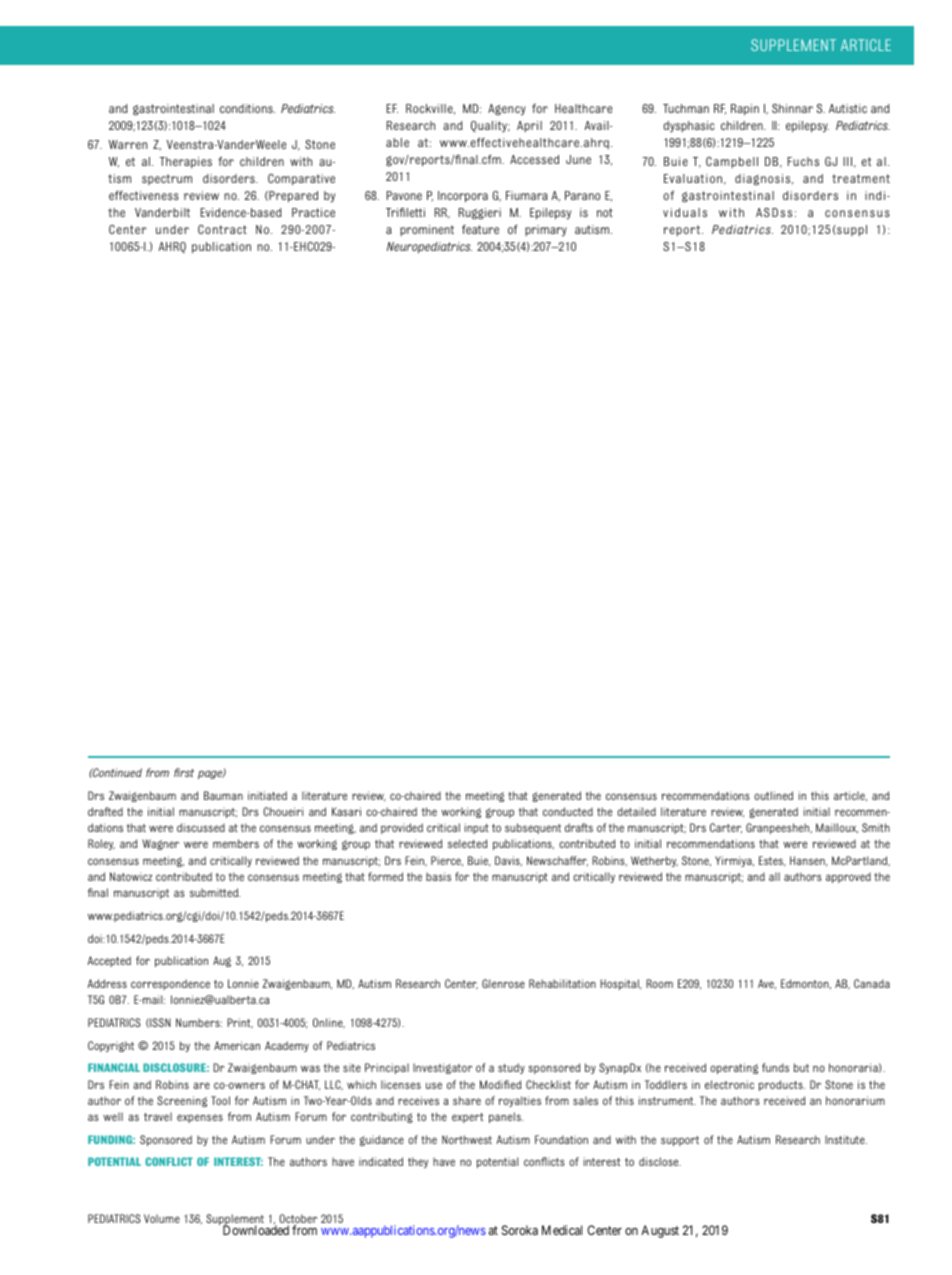  Describe the element at coordinates (438, 876) in the page. I see `basis` at that location.
